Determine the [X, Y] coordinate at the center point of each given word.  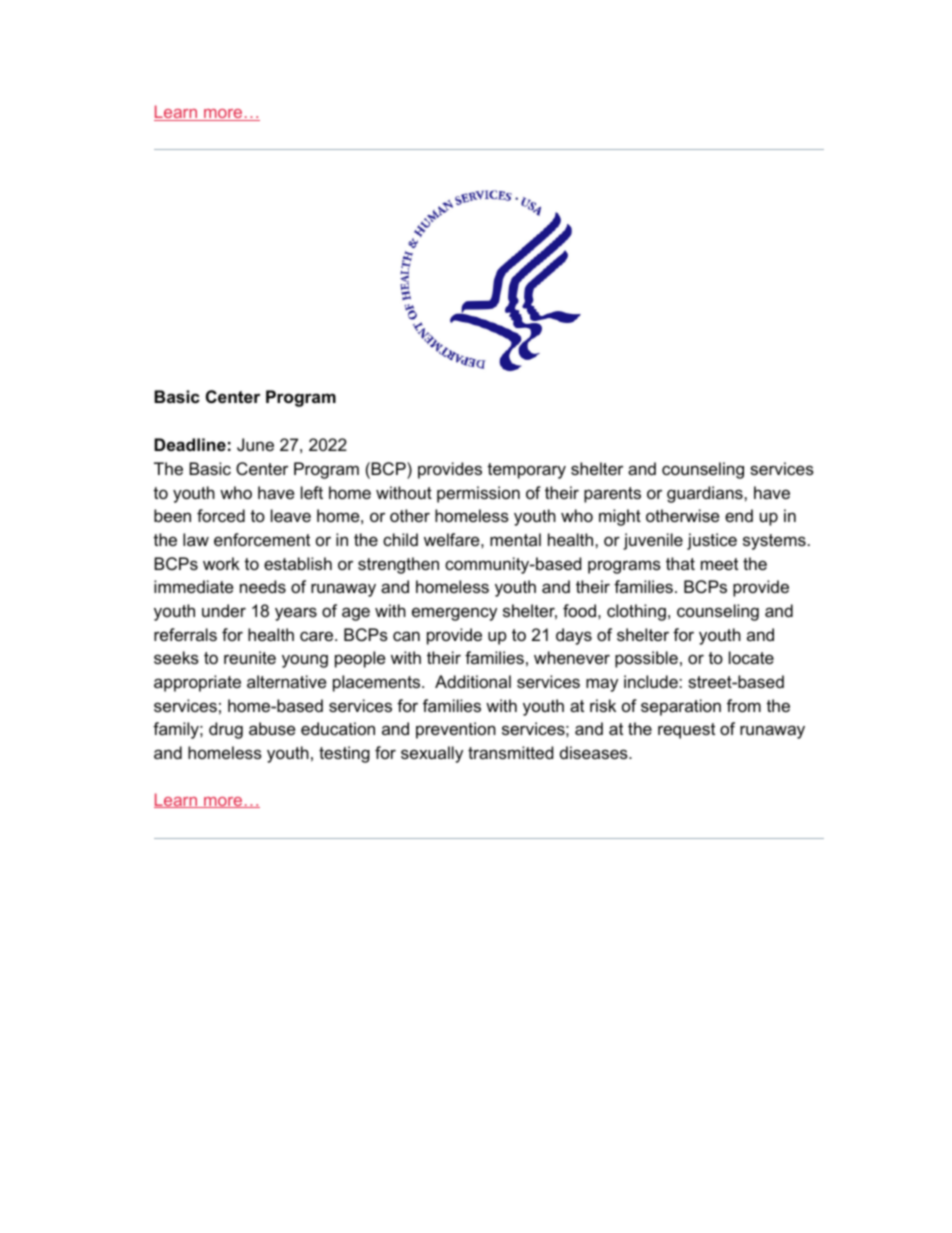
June [255, 444]
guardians [706, 494]
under [224, 610]
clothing [636, 612]
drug [226, 730]
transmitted [510, 752]
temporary [526, 471]
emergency [454, 614]
